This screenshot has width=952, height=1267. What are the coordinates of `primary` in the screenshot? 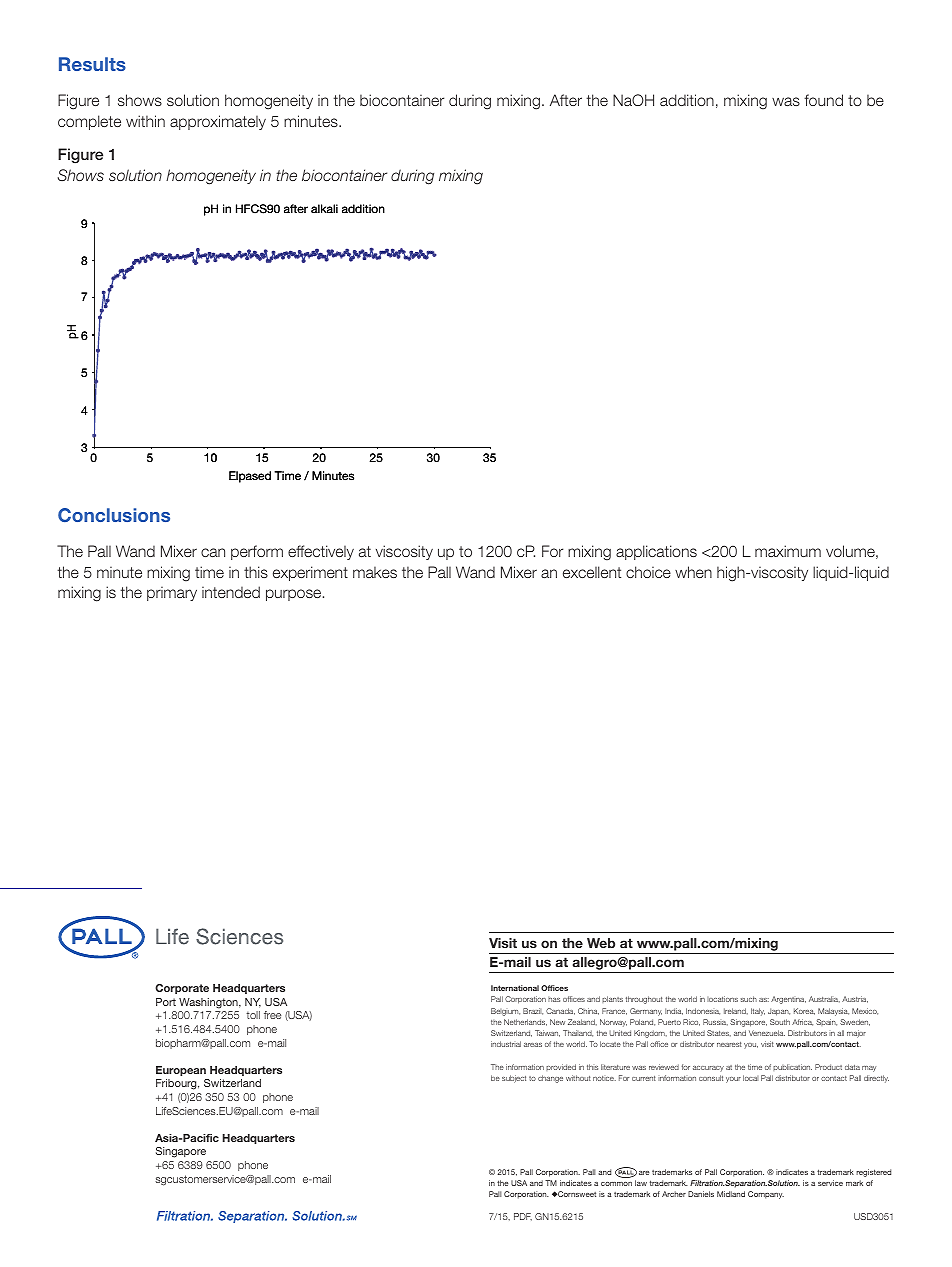 It's located at (172, 593).
